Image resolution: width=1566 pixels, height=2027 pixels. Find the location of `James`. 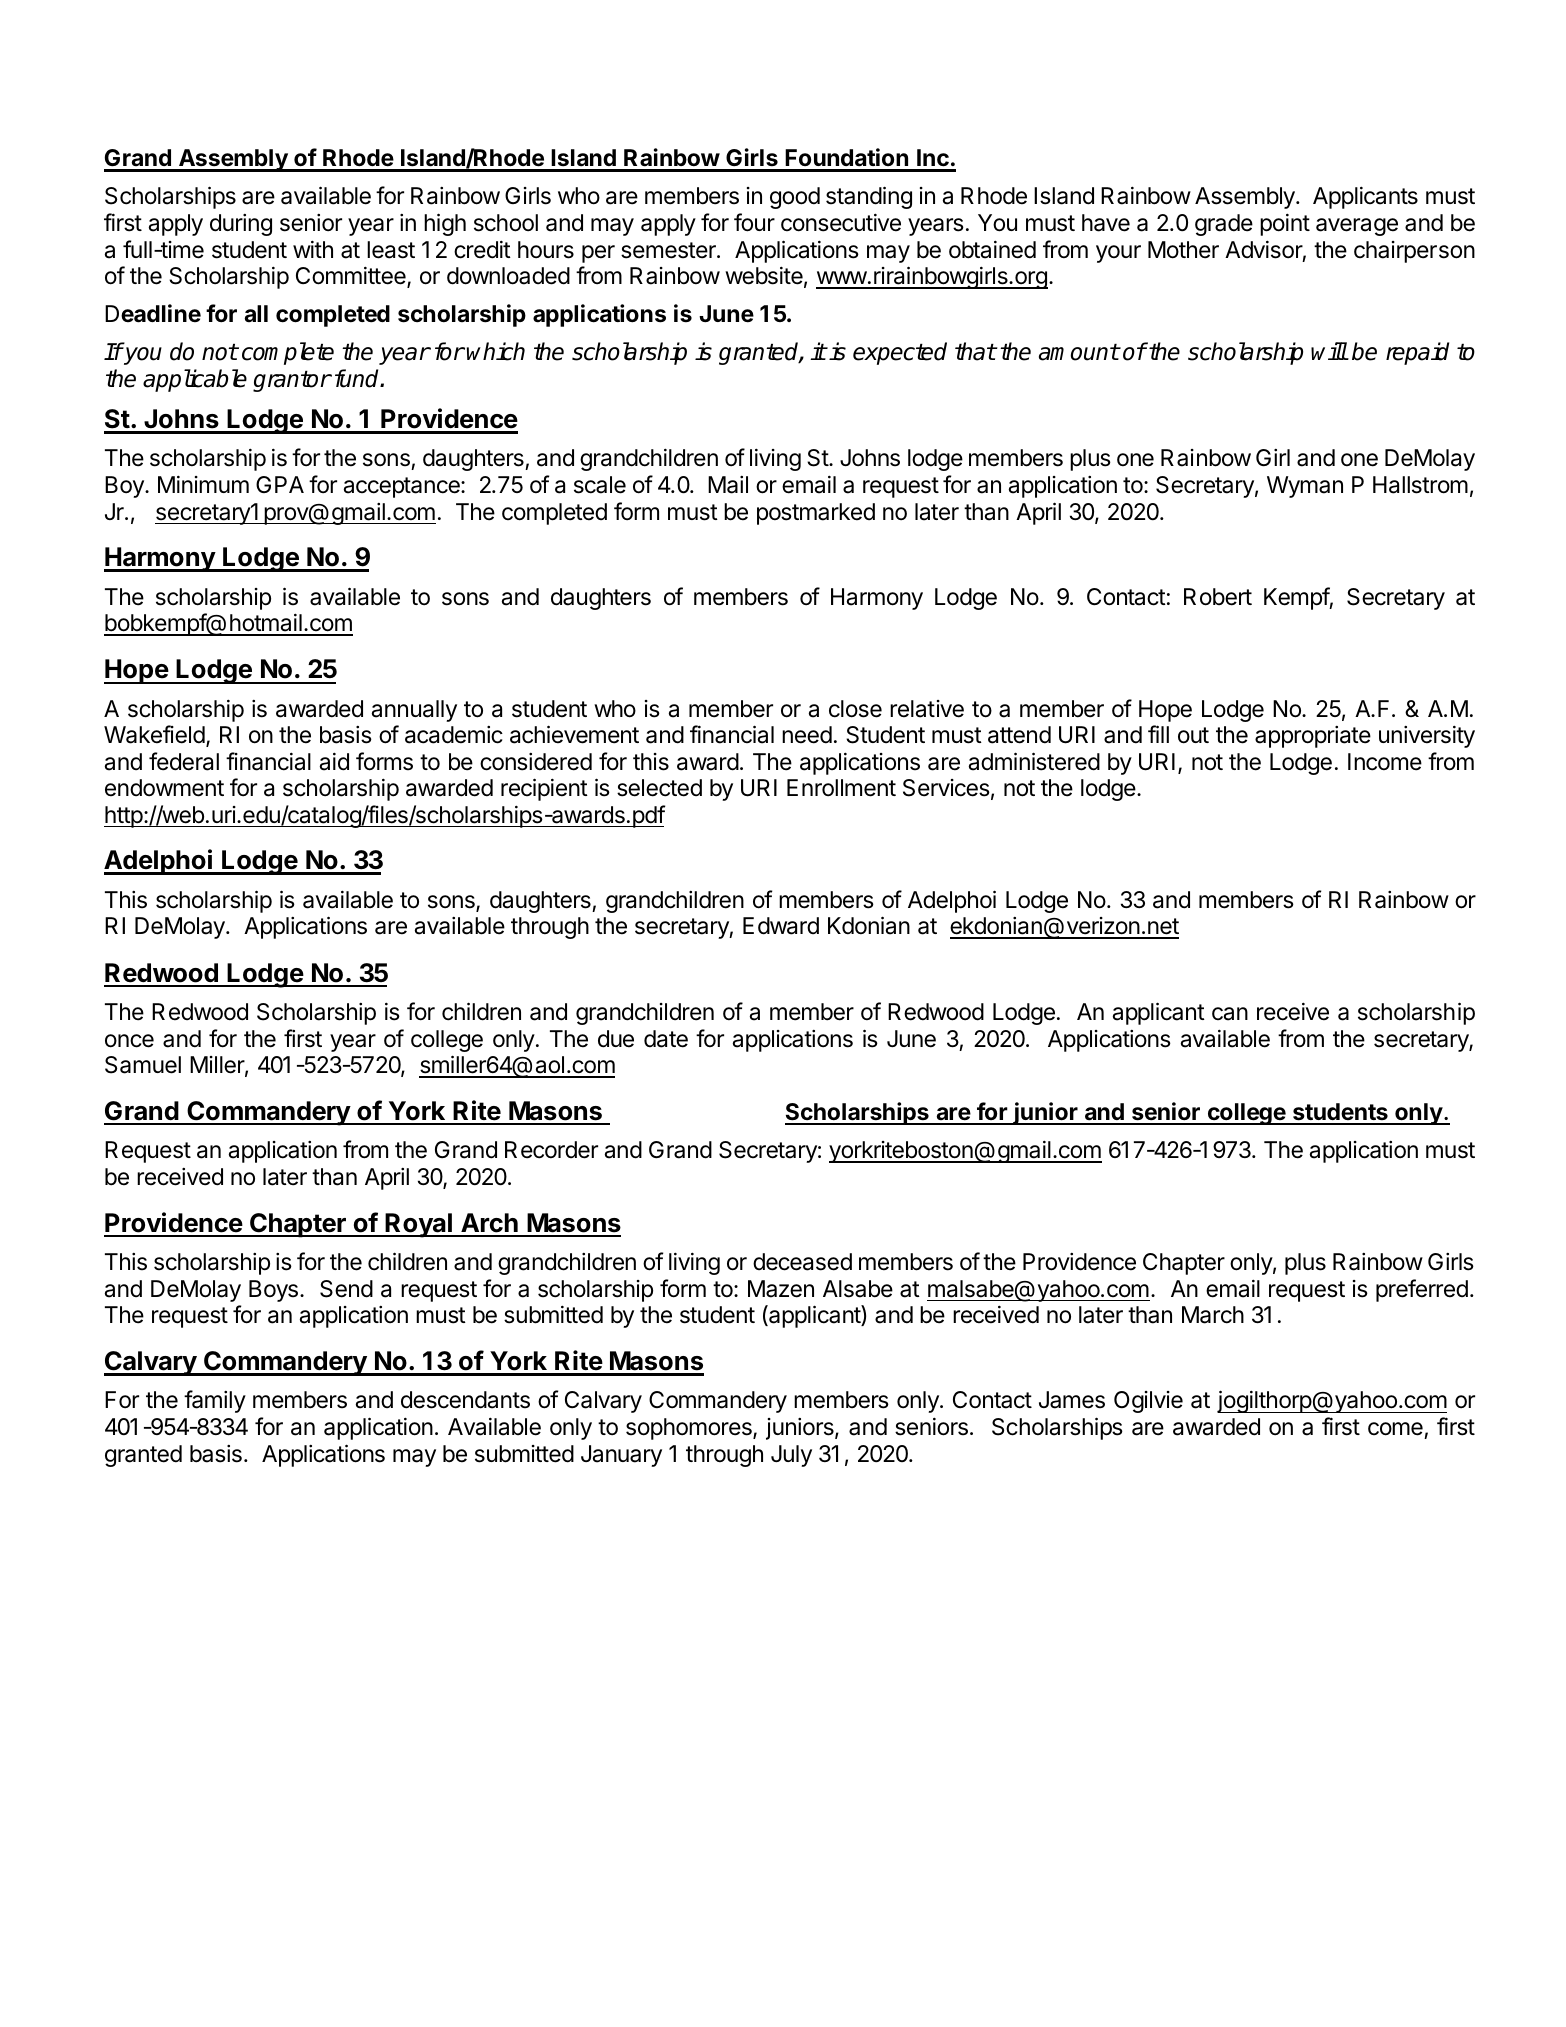

James is located at coordinates (1072, 1400).
